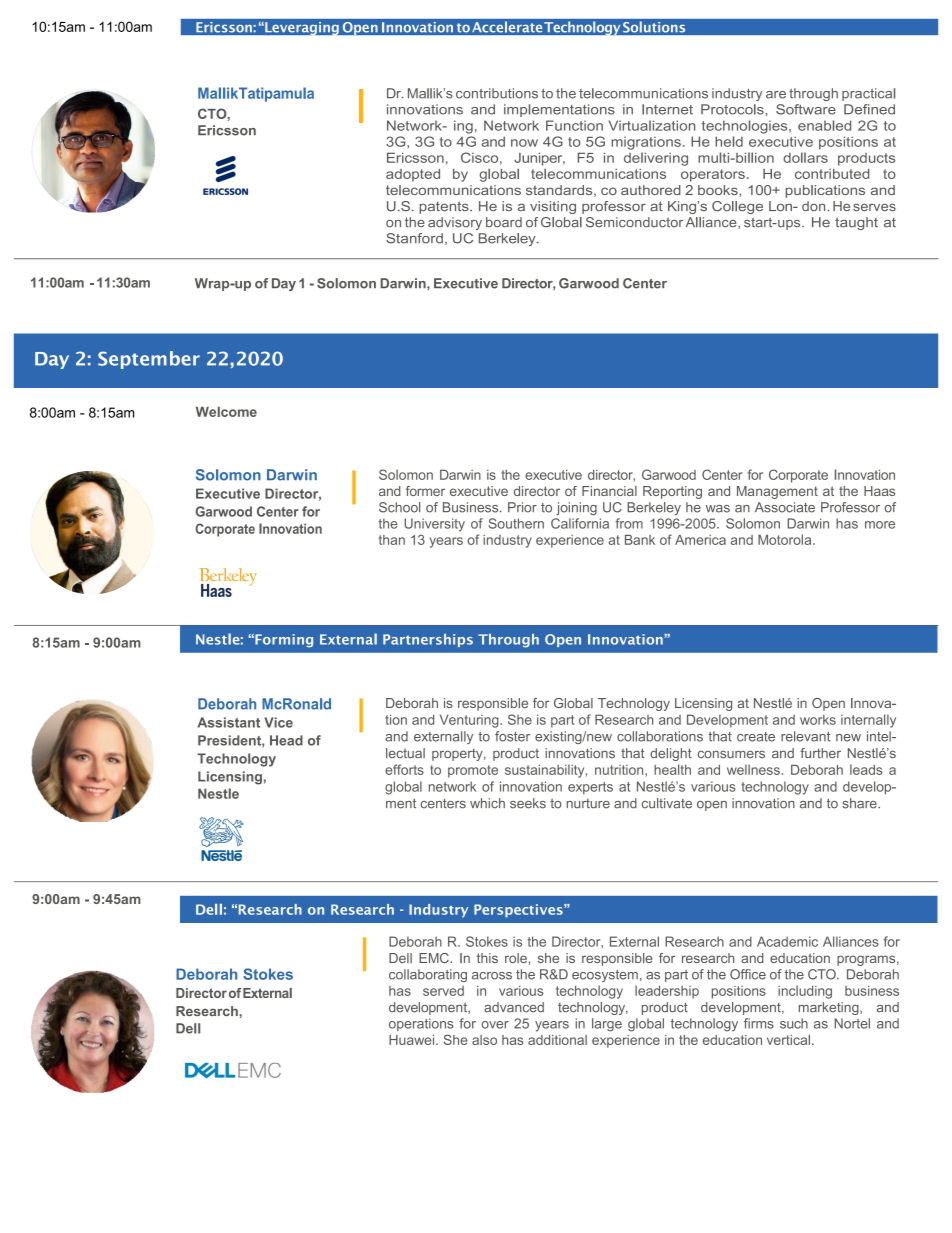  I want to click on Motorola, so click(786, 539).
